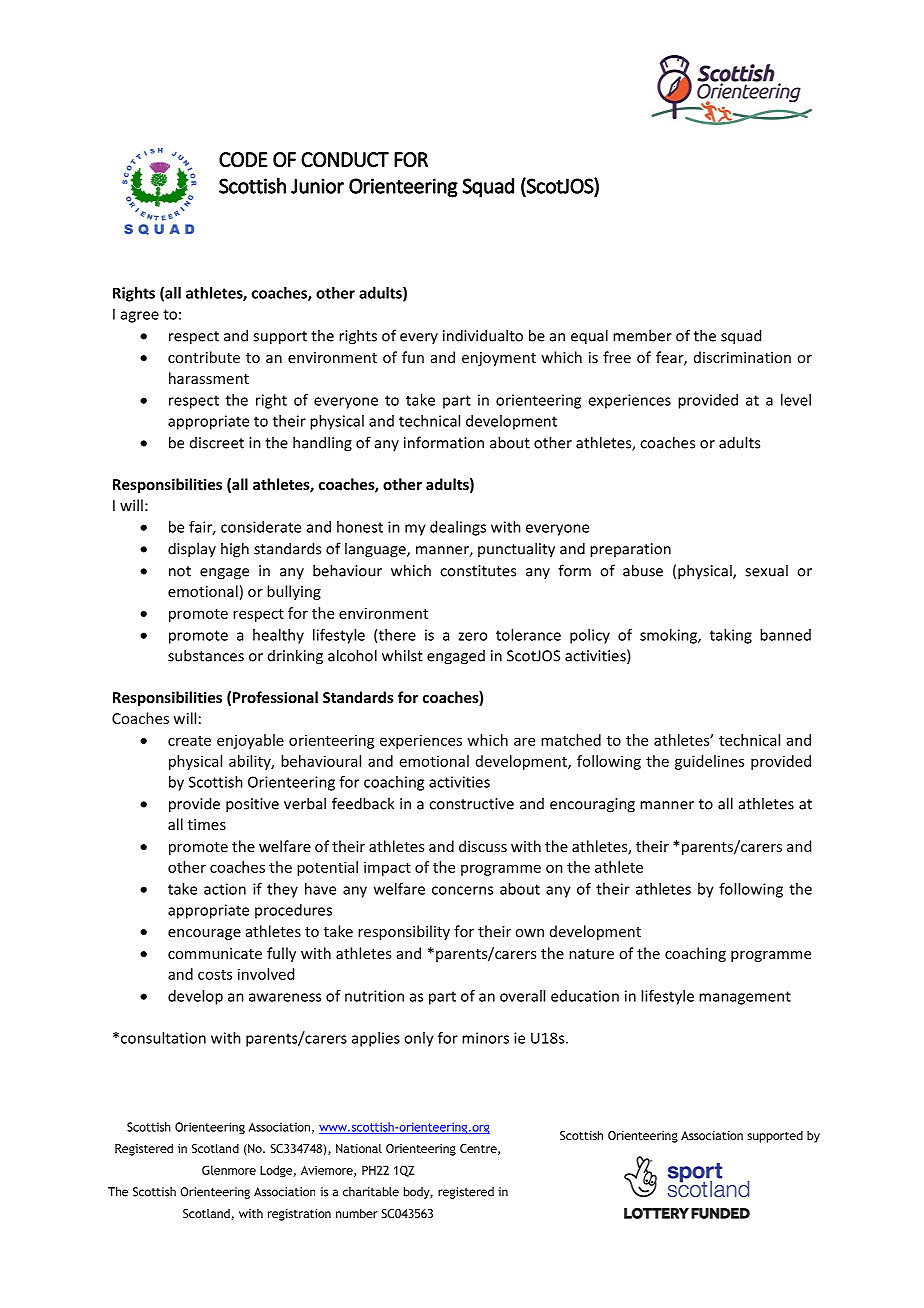 The image size is (924, 1308). I want to click on CONDUCT, so click(345, 159).
